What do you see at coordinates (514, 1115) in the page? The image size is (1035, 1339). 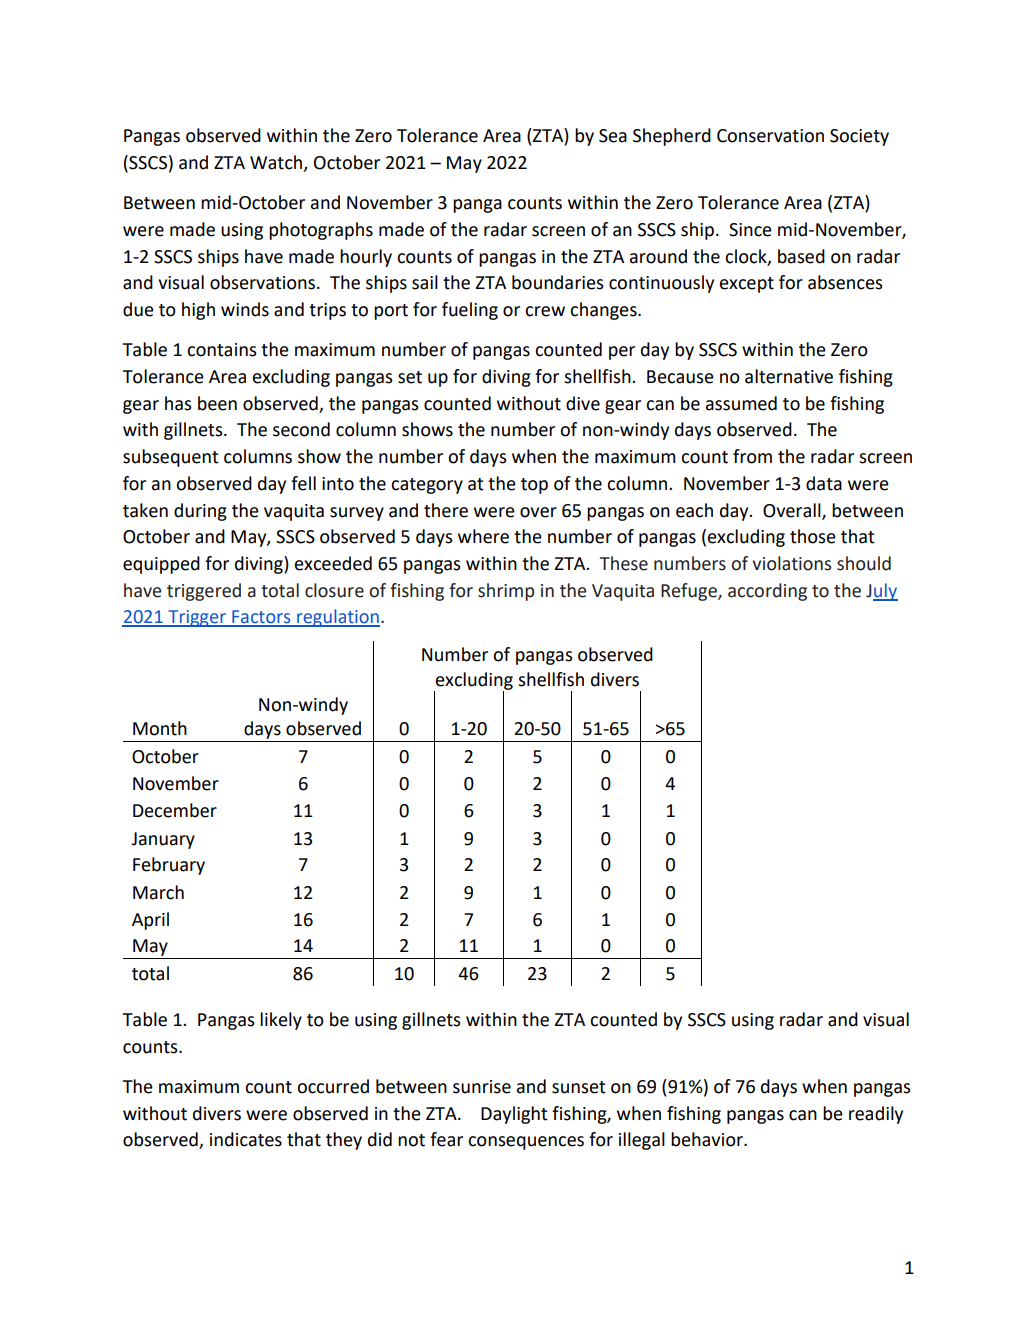 I see `Daylight` at bounding box center [514, 1115].
